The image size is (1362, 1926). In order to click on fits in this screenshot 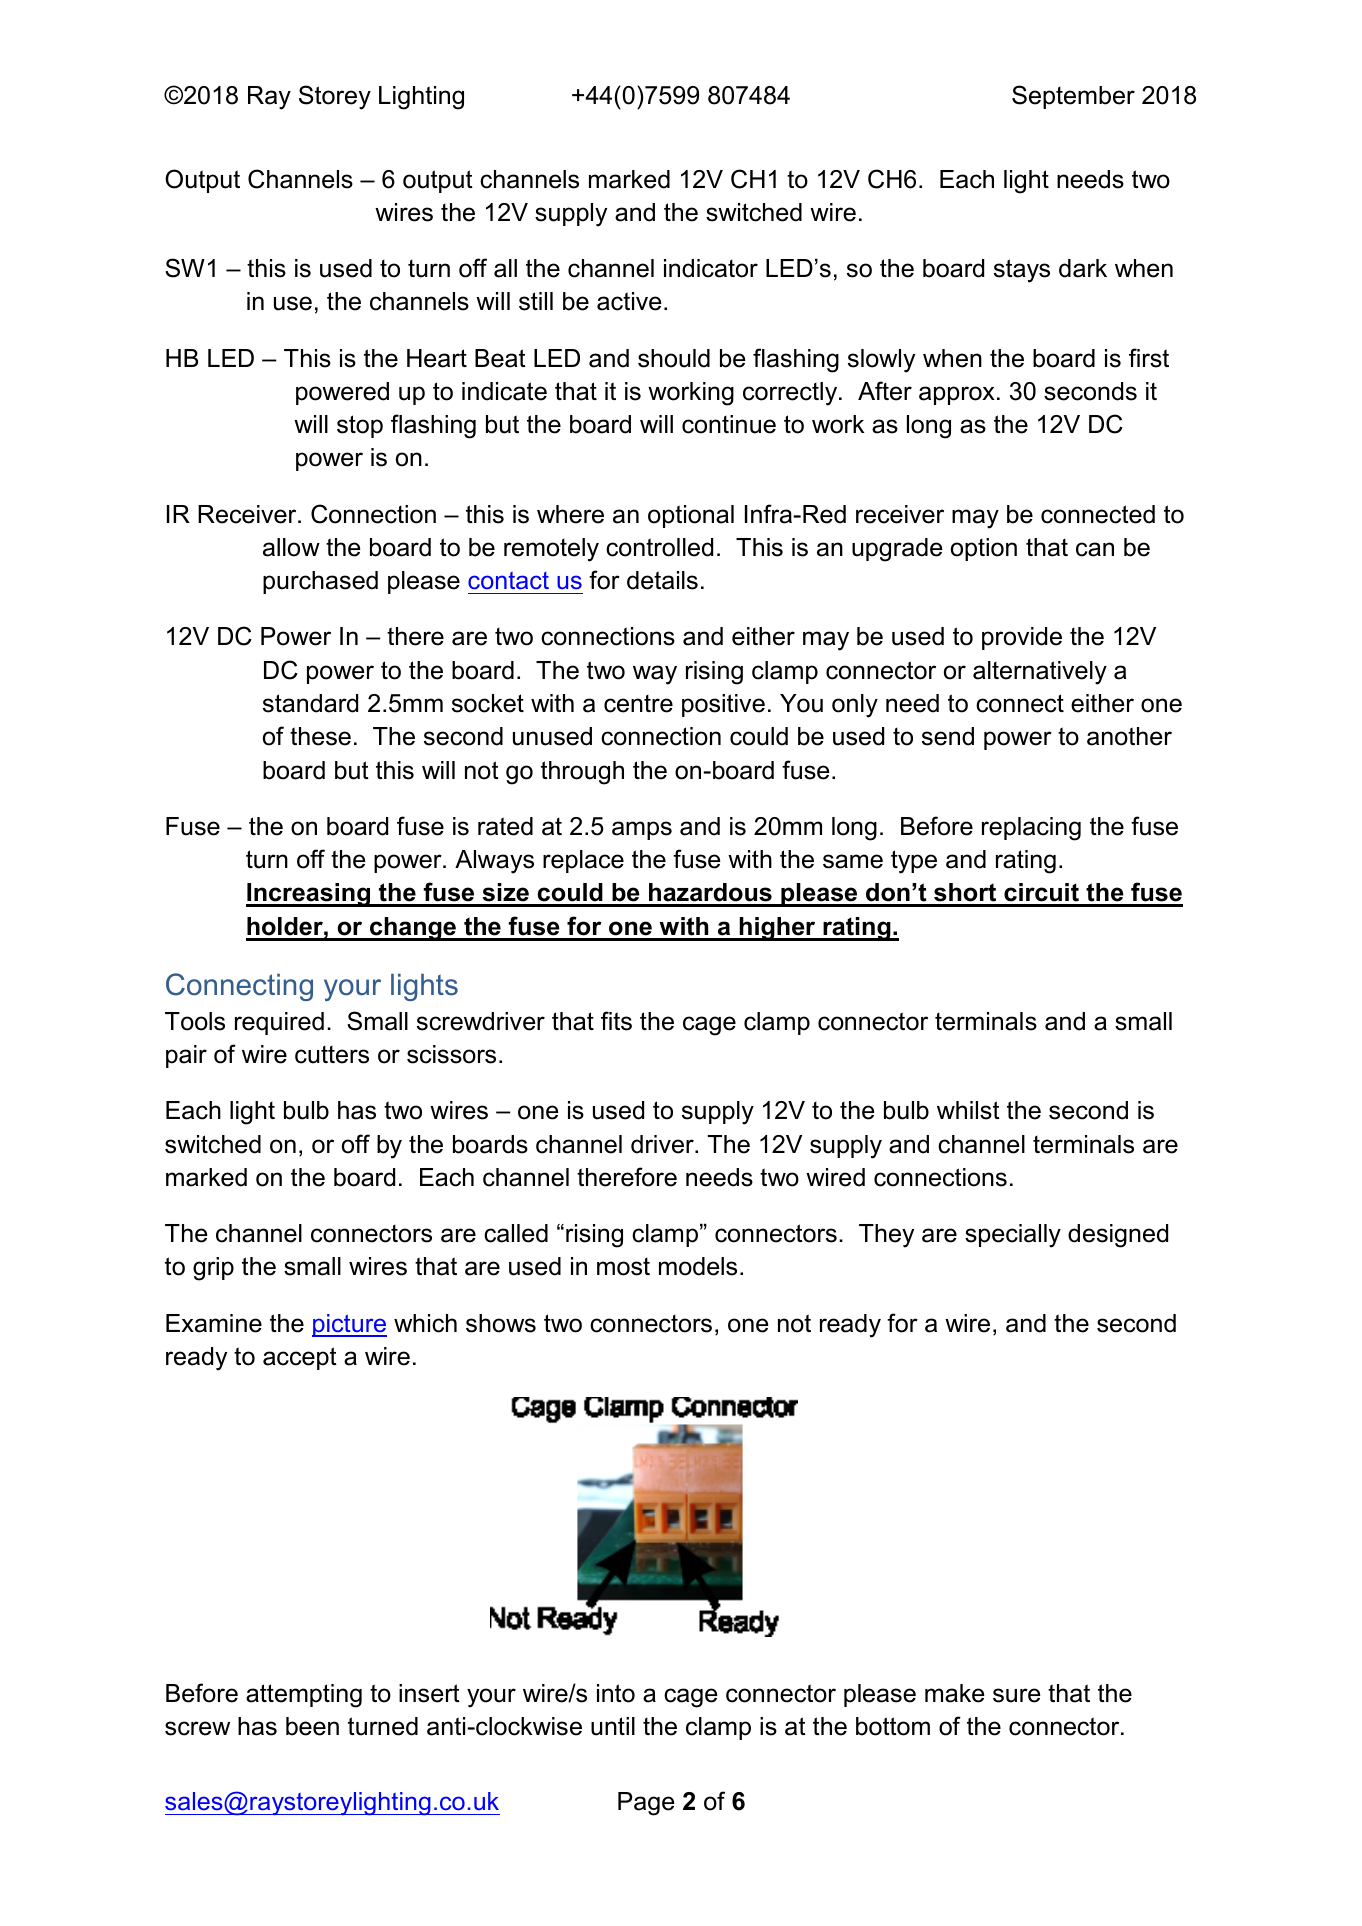, I will do `click(616, 1021)`.
